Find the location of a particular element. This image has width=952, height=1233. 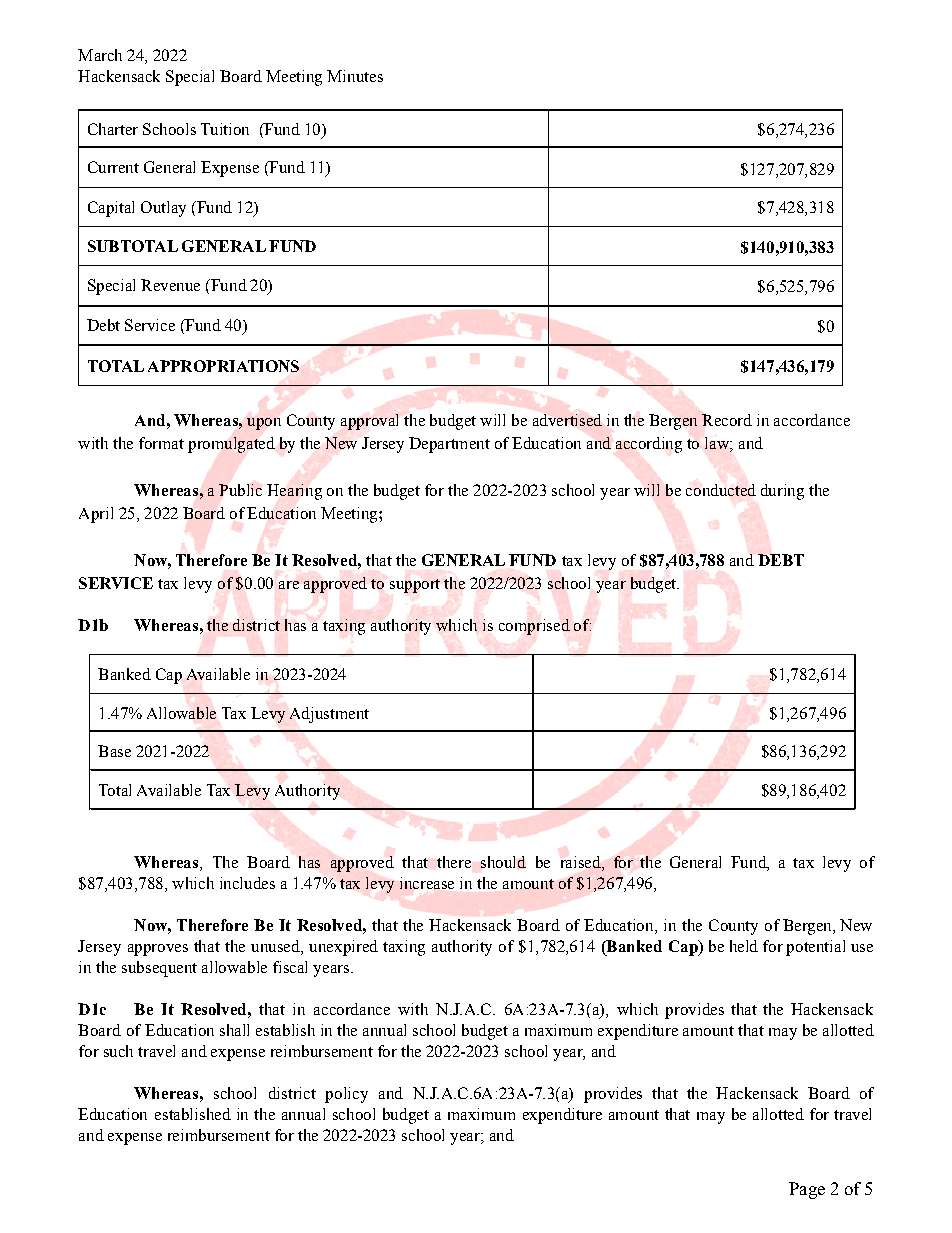

according is located at coordinates (649, 445).
